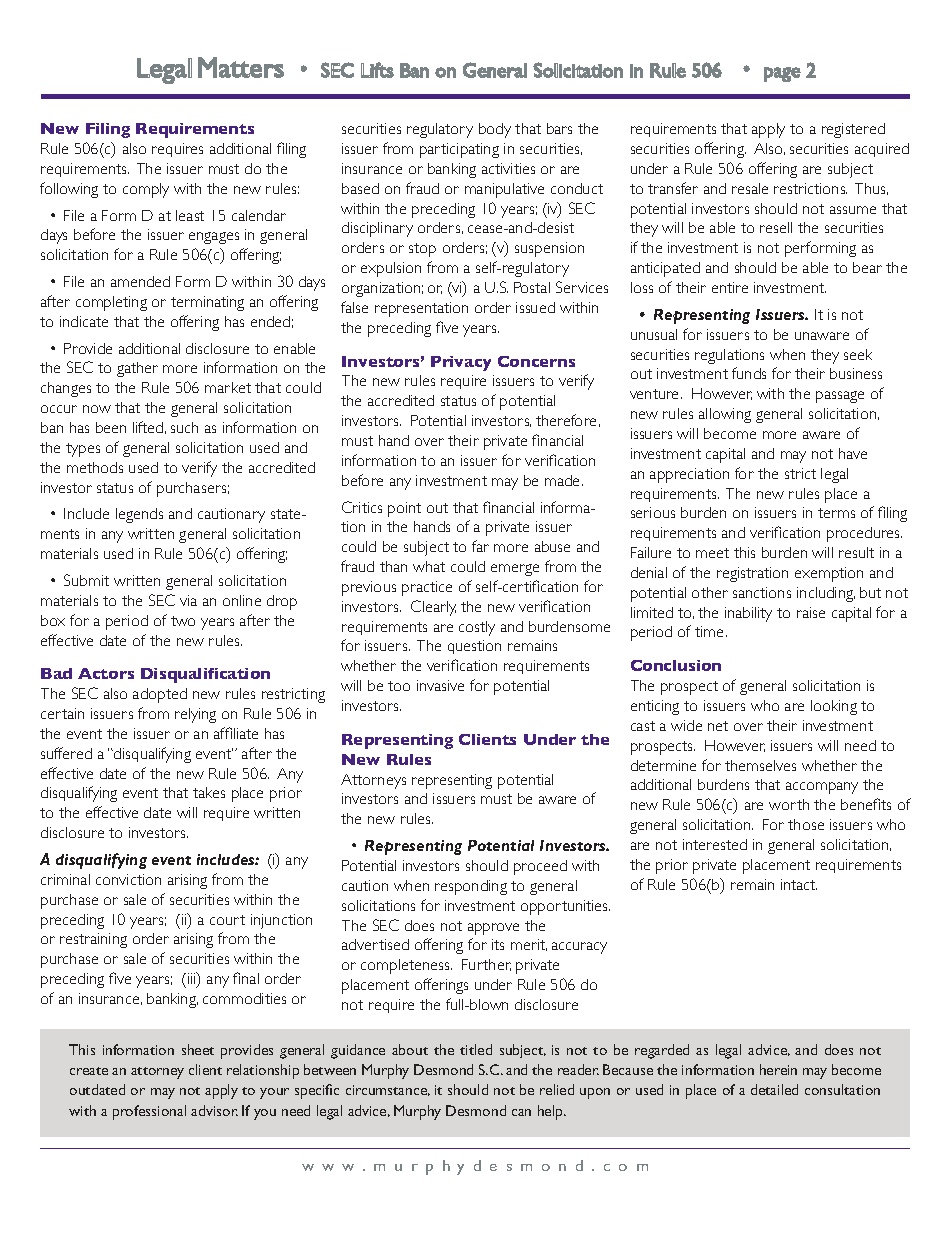 Image resolution: width=952 pixels, height=1233 pixels. What do you see at coordinates (137, 369) in the screenshot?
I see `gather` at bounding box center [137, 369].
